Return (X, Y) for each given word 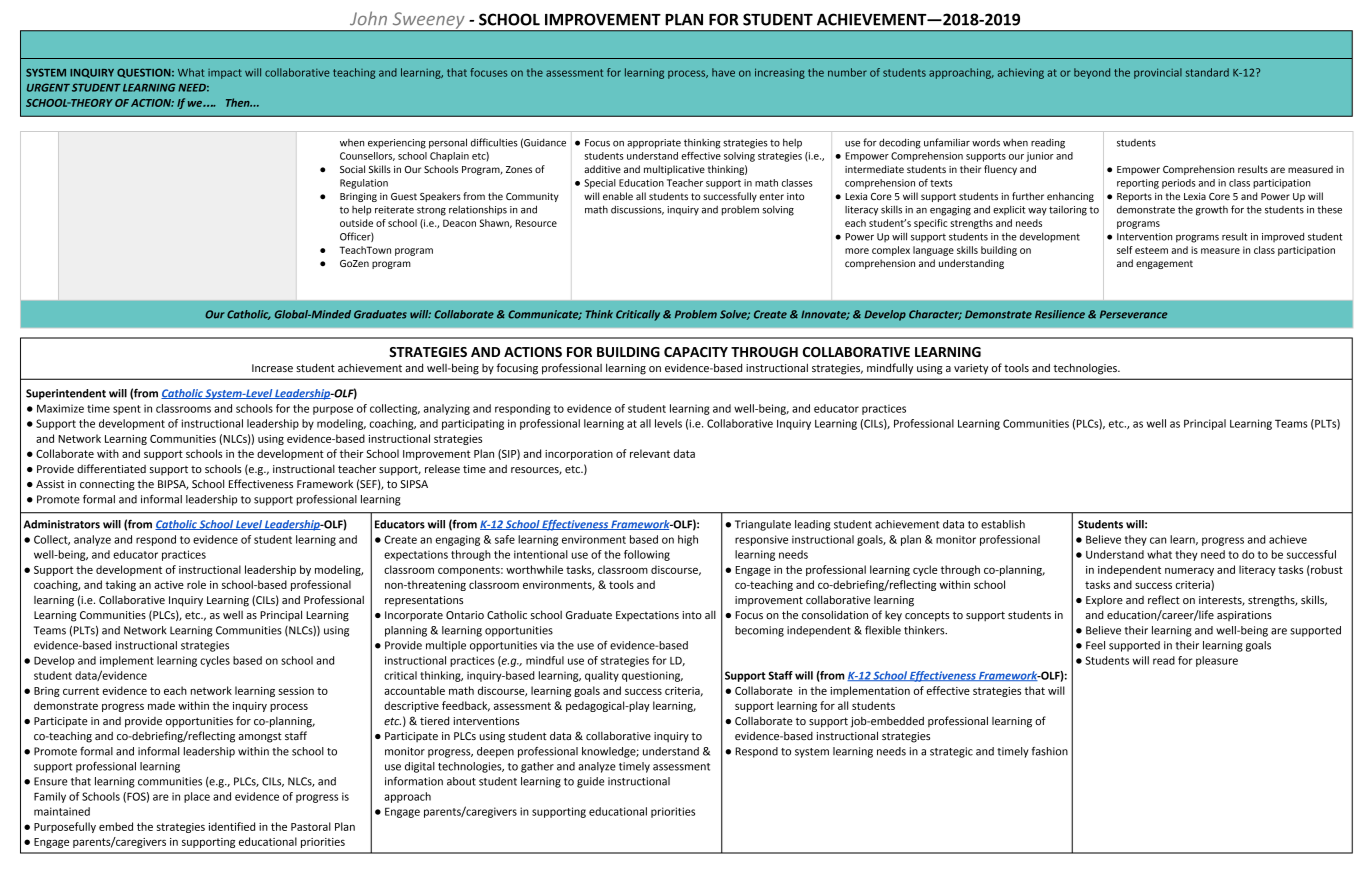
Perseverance (1133, 314)
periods (1178, 184)
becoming (759, 631)
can (1158, 540)
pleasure (1217, 661)
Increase (272, 368)
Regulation (364, 184)
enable (618, 196)
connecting (107, 485)
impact (225, 74)
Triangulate (763, 525)
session (296, 691)
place (197, 797)
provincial (1158, 73)
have (723, 72)
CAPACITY (696, 352)
